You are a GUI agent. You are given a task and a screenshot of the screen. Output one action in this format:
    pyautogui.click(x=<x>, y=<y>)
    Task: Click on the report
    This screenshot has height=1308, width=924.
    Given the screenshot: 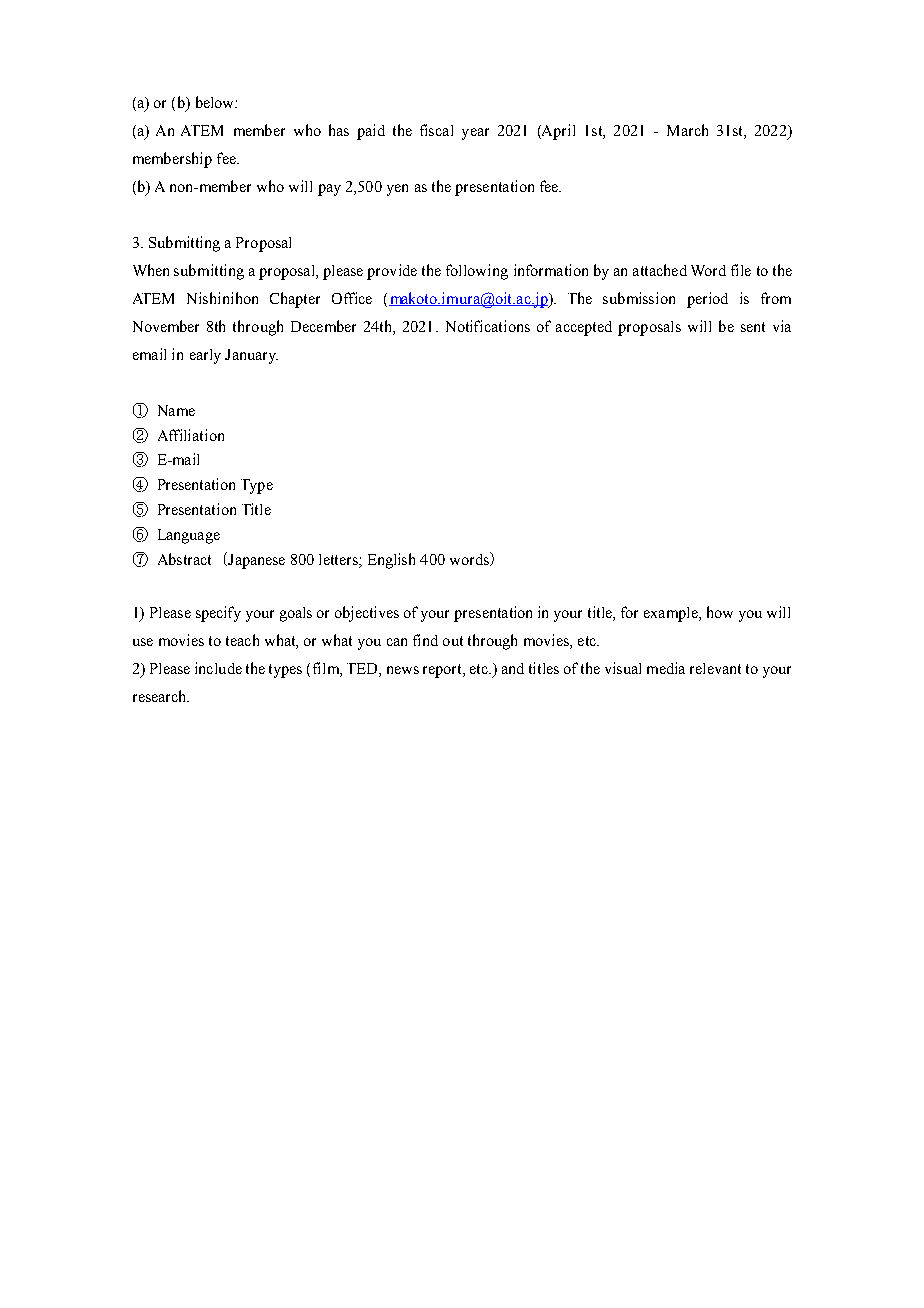 What is the action you would take?
    pyautogui.click(x=443, y=671)
